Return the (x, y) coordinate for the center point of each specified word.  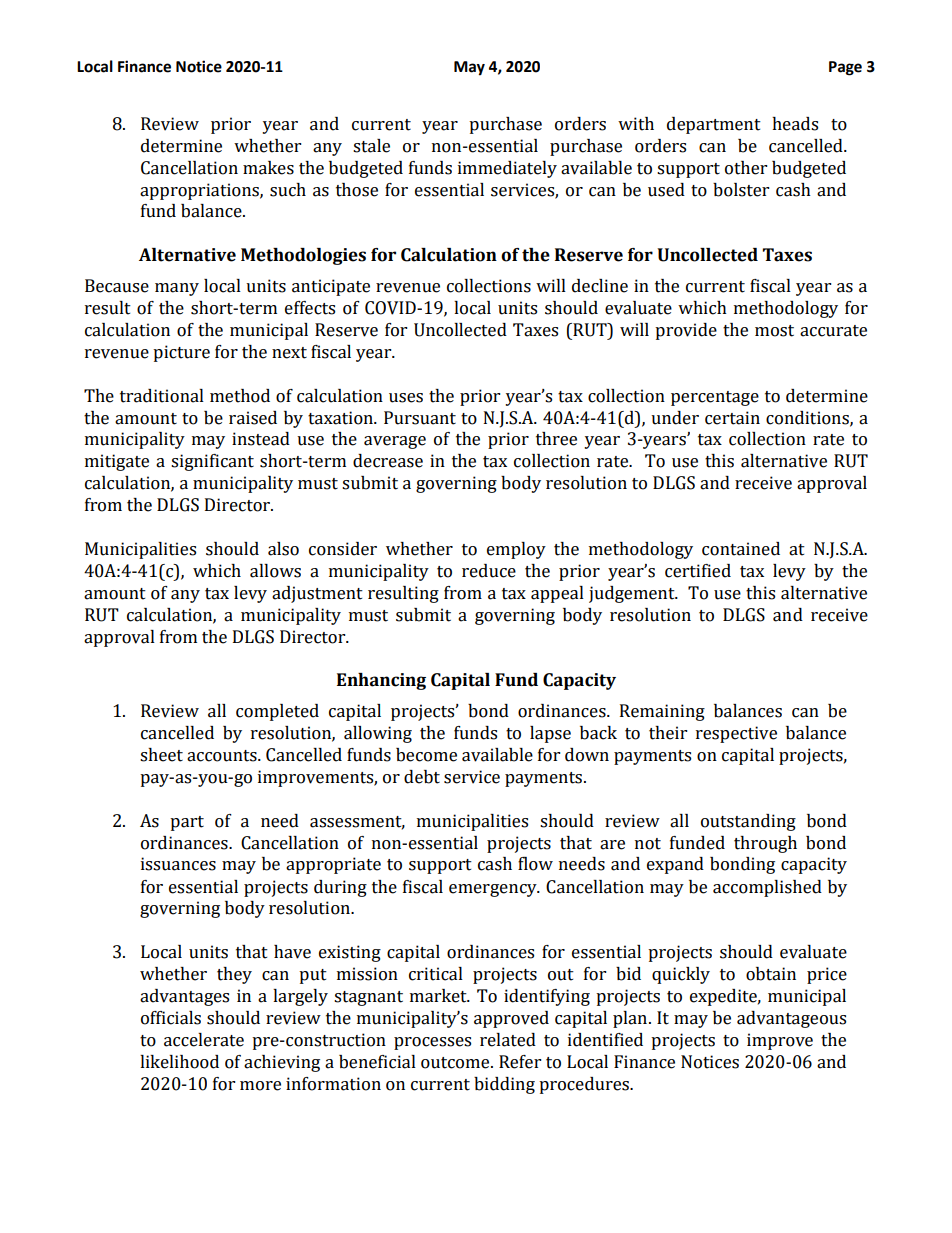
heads (795, 124)
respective (736, 734)
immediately (507, 169)
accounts (223, 756)
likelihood (179, 1062)
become (426, 755)
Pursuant (420, 418)
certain (732, 418)
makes (268, 168)
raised (253, 418)
